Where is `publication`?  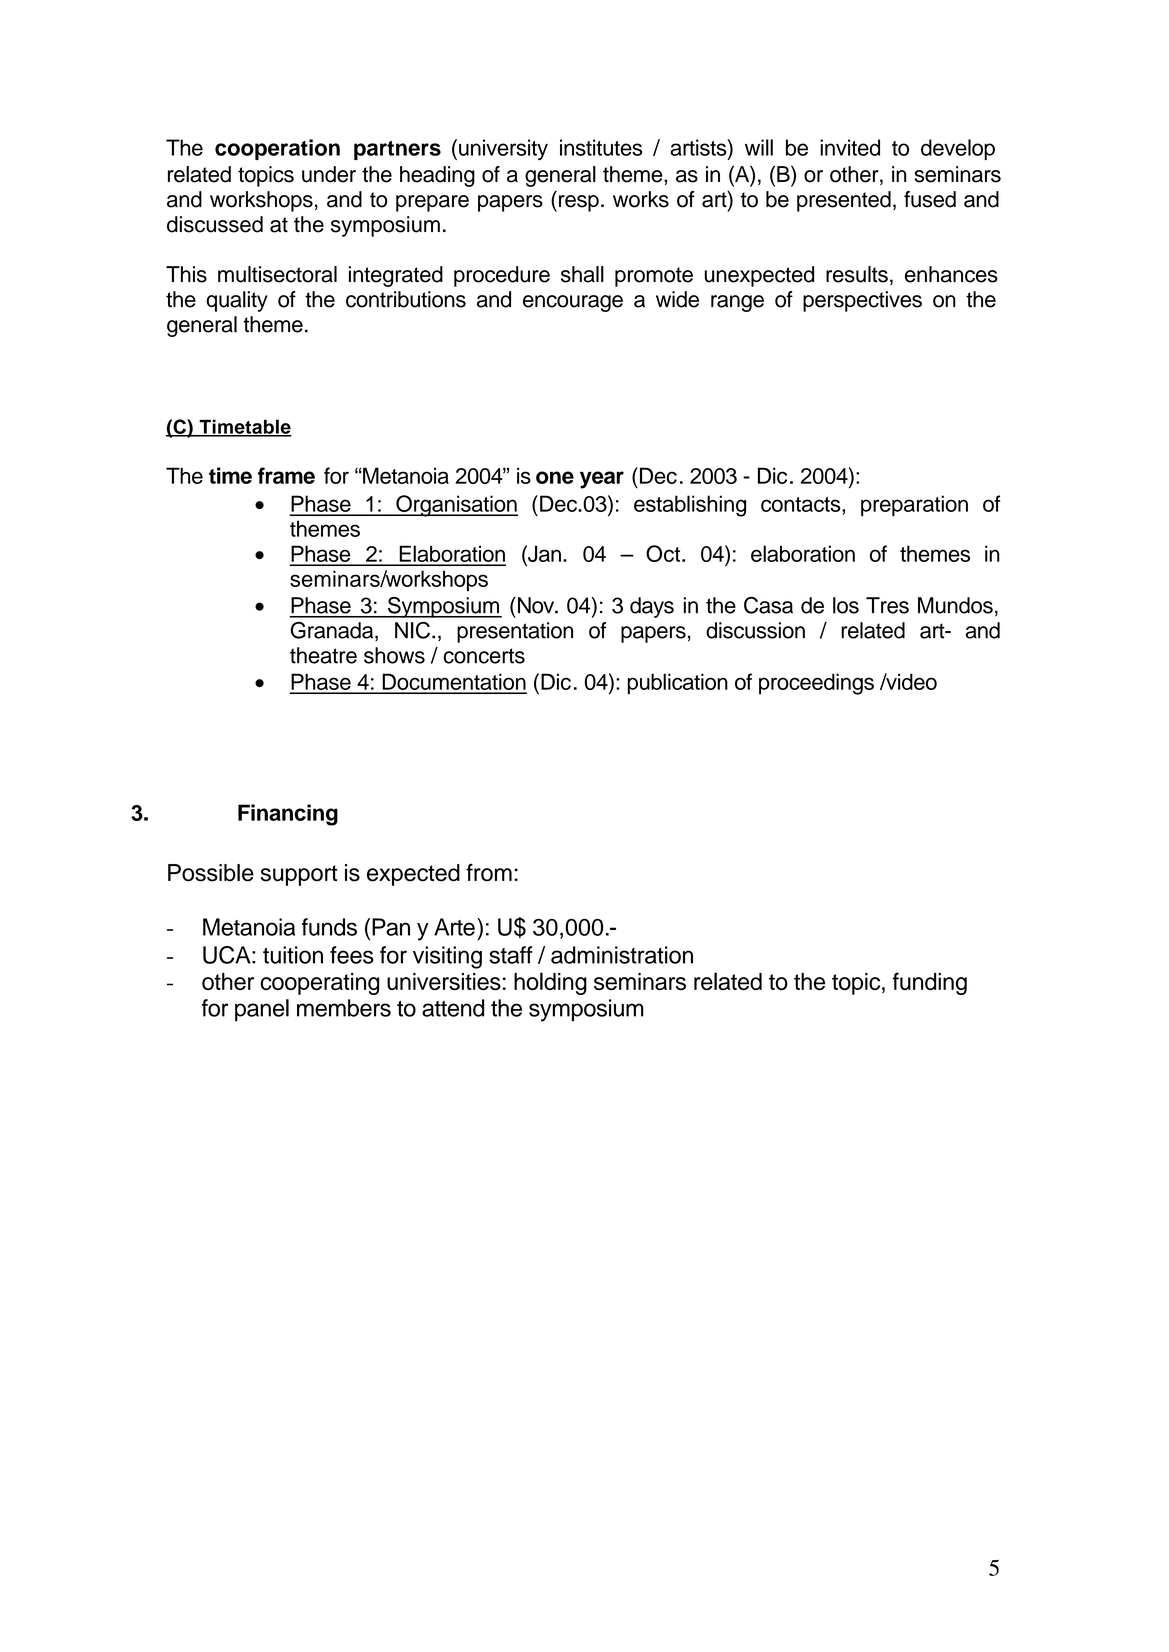
publication is located at coordinates (678, 684).
